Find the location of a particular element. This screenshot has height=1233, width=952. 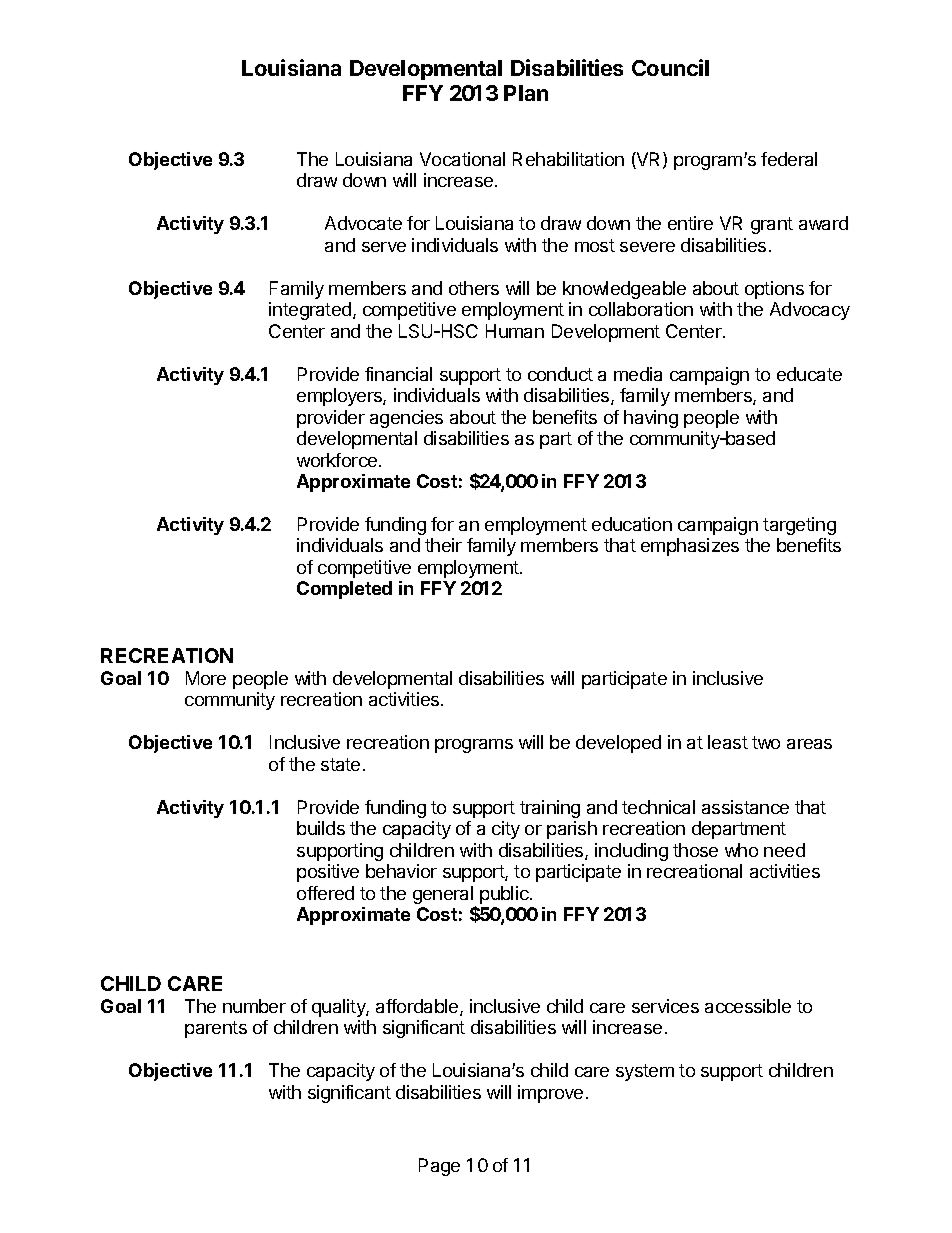

parents is located at coordinates (216, 1029).
